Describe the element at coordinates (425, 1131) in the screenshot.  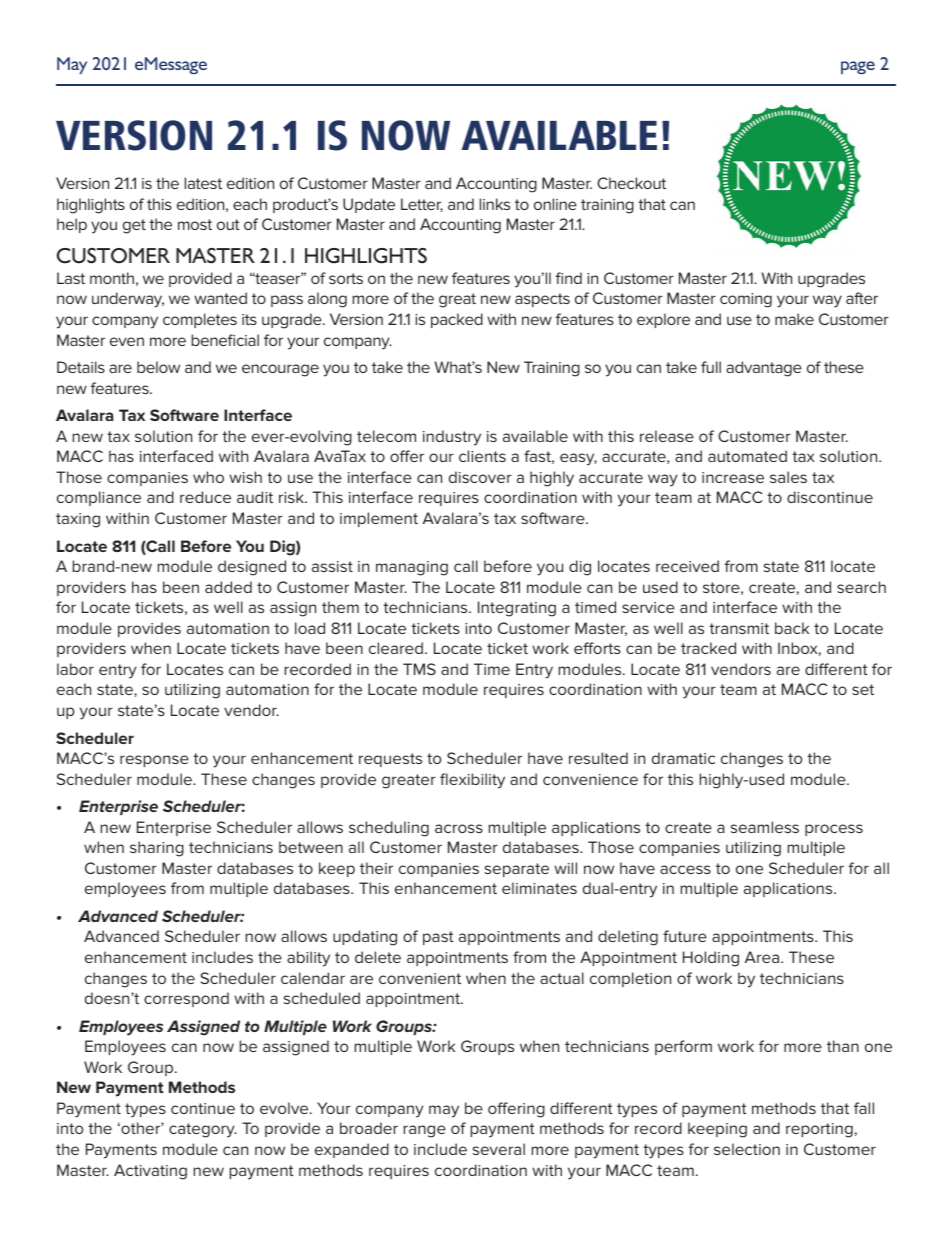
I see `range` at that location.
